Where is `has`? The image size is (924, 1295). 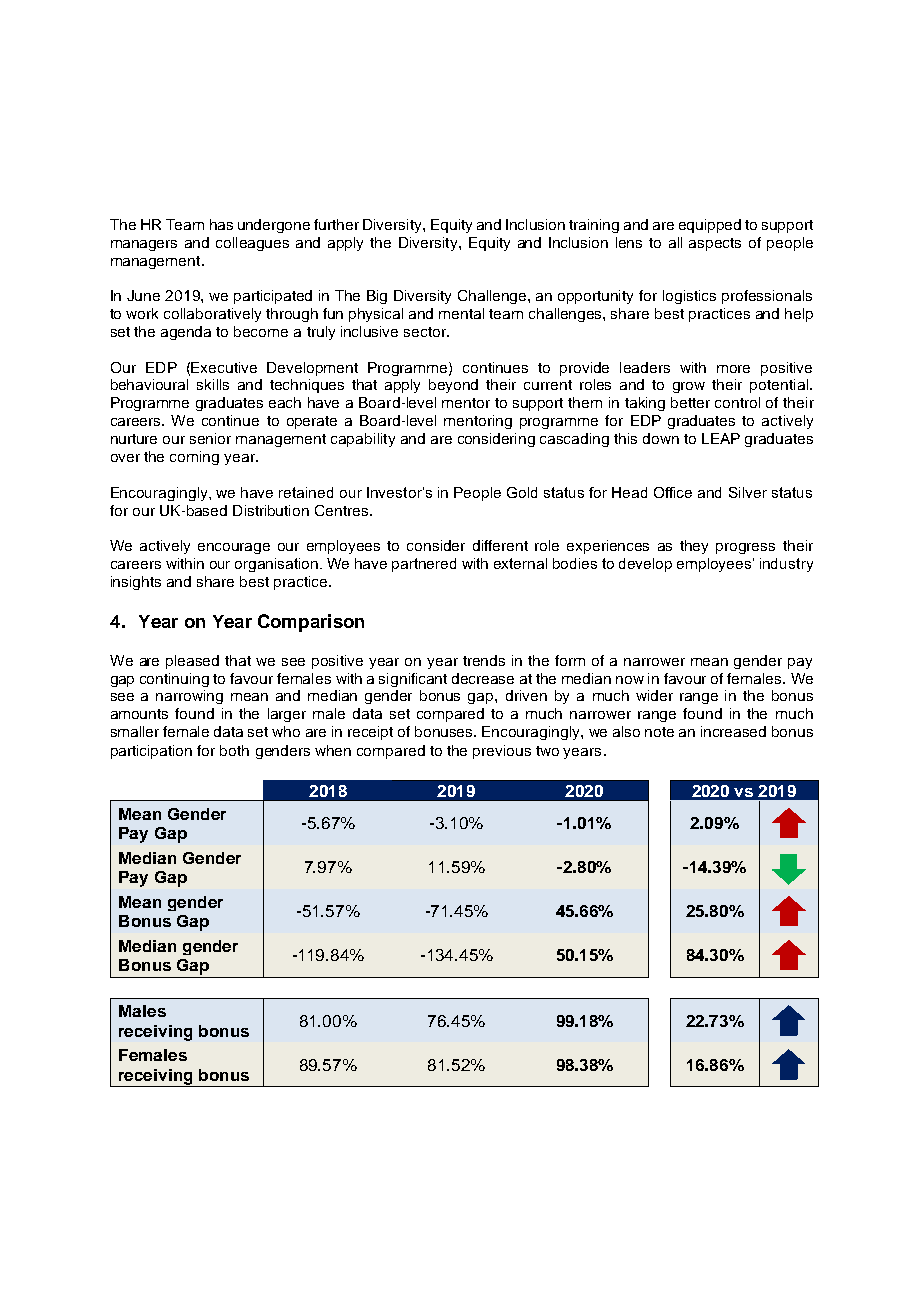
has is located at coordinates (221, 224).
